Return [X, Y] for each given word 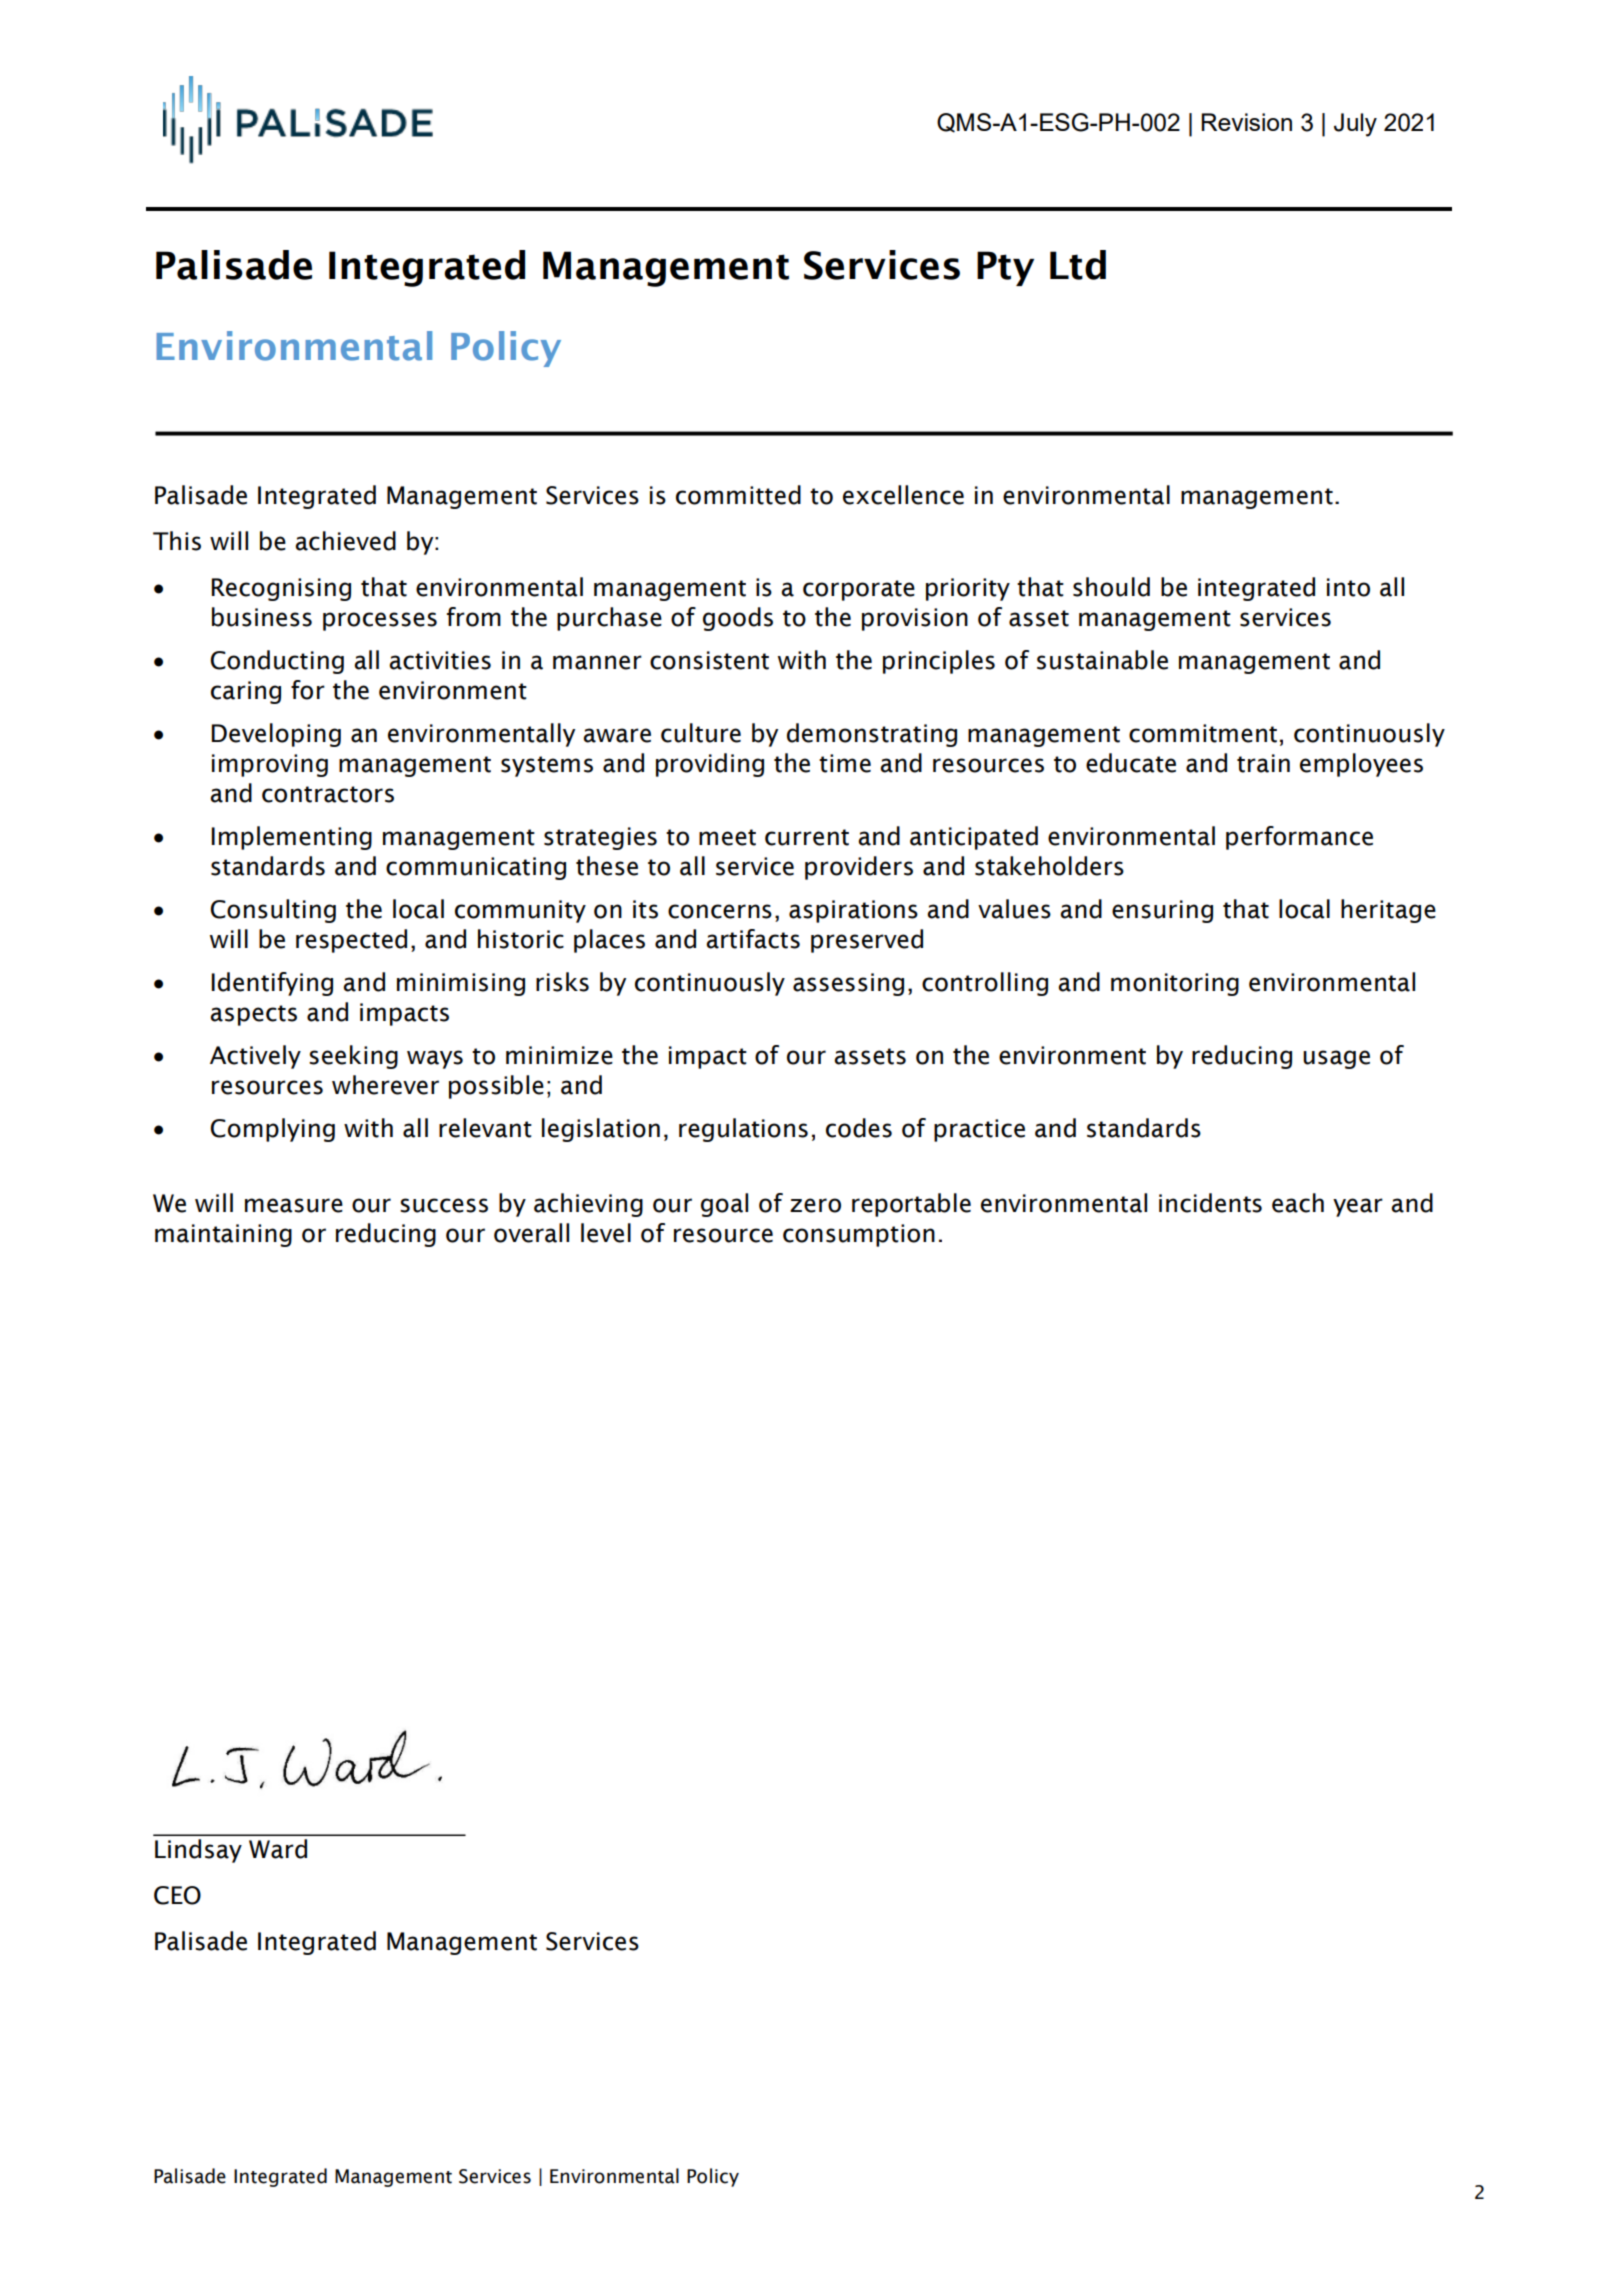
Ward [278, 1849]
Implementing [291, 838]
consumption [859, 1235]
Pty [1005, 268]
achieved [345, 541]
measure [294, 1205]
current [807, 837]
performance [1299, 838]
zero [815, 1205]
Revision [1246, 122]
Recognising [281, 589]
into [1348, 587]
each [1298, 1203]
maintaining [223, 1235]
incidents [1210, 1203]
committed [738, 495]
